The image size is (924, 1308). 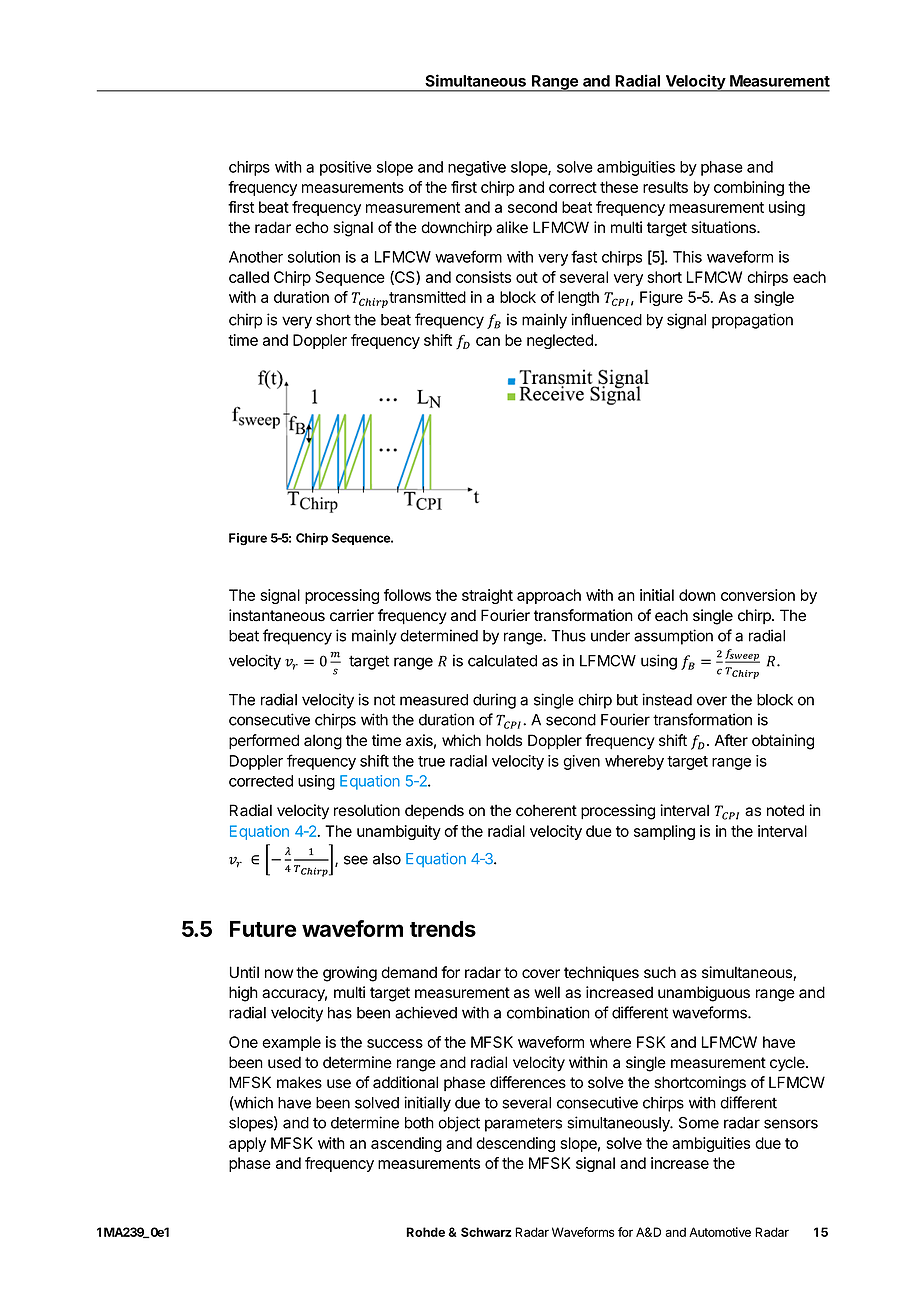 What do you see at coordinates (487, 596) in the screenshot?
I see `straight` at bounding box center [487, 596].
